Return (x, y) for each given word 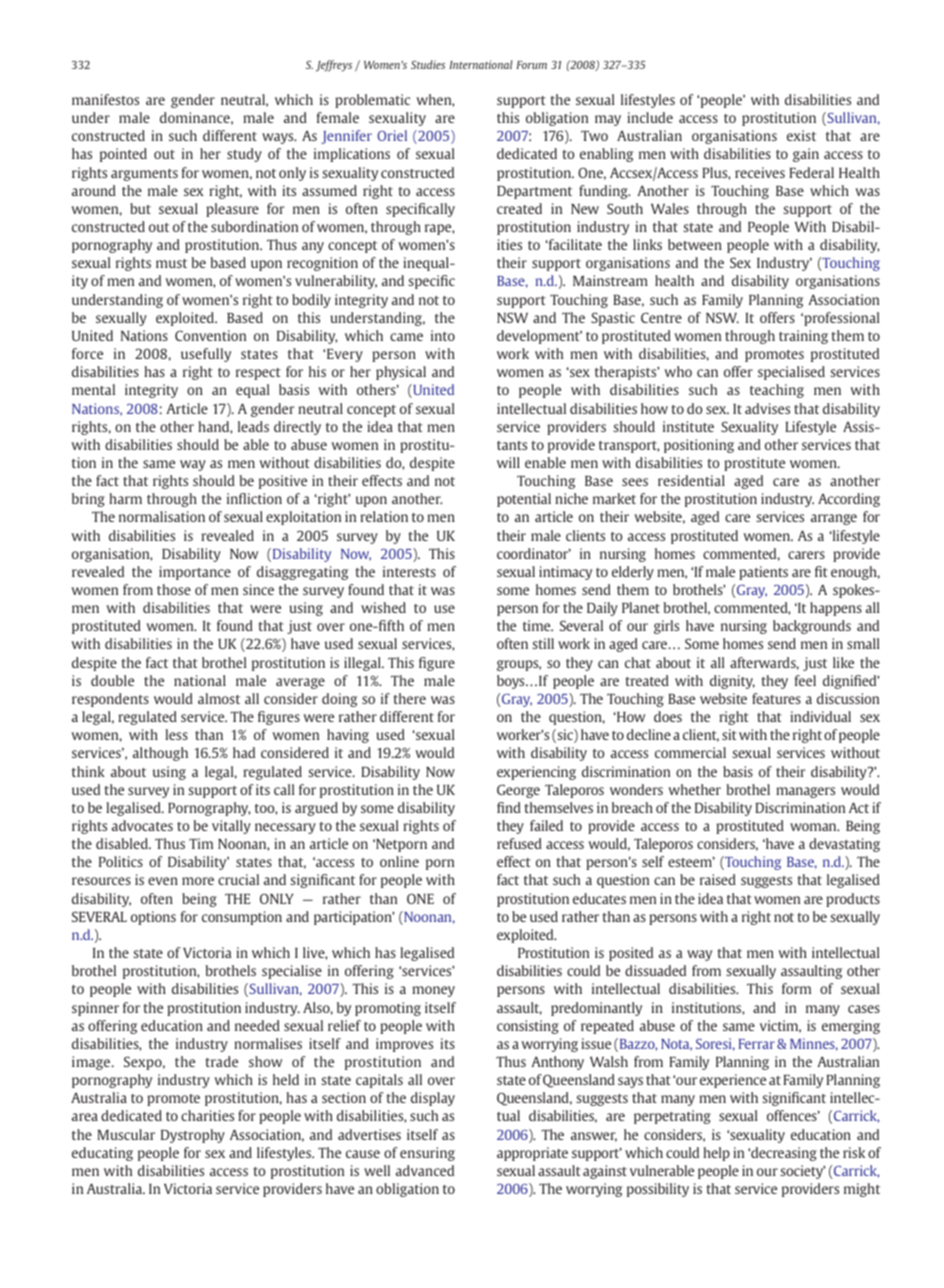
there (410, 698)
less (176, 734)
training (803, 337)
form (796, 988)
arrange (834, 519)
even (163, 881)
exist (801, 135)
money (433, 991)
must (171, 263)
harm (125, 498)
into (443, 335)
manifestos (105, 99)
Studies (428, 64)
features (776, 698)
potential (524, 500)
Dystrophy (193, 1136)
